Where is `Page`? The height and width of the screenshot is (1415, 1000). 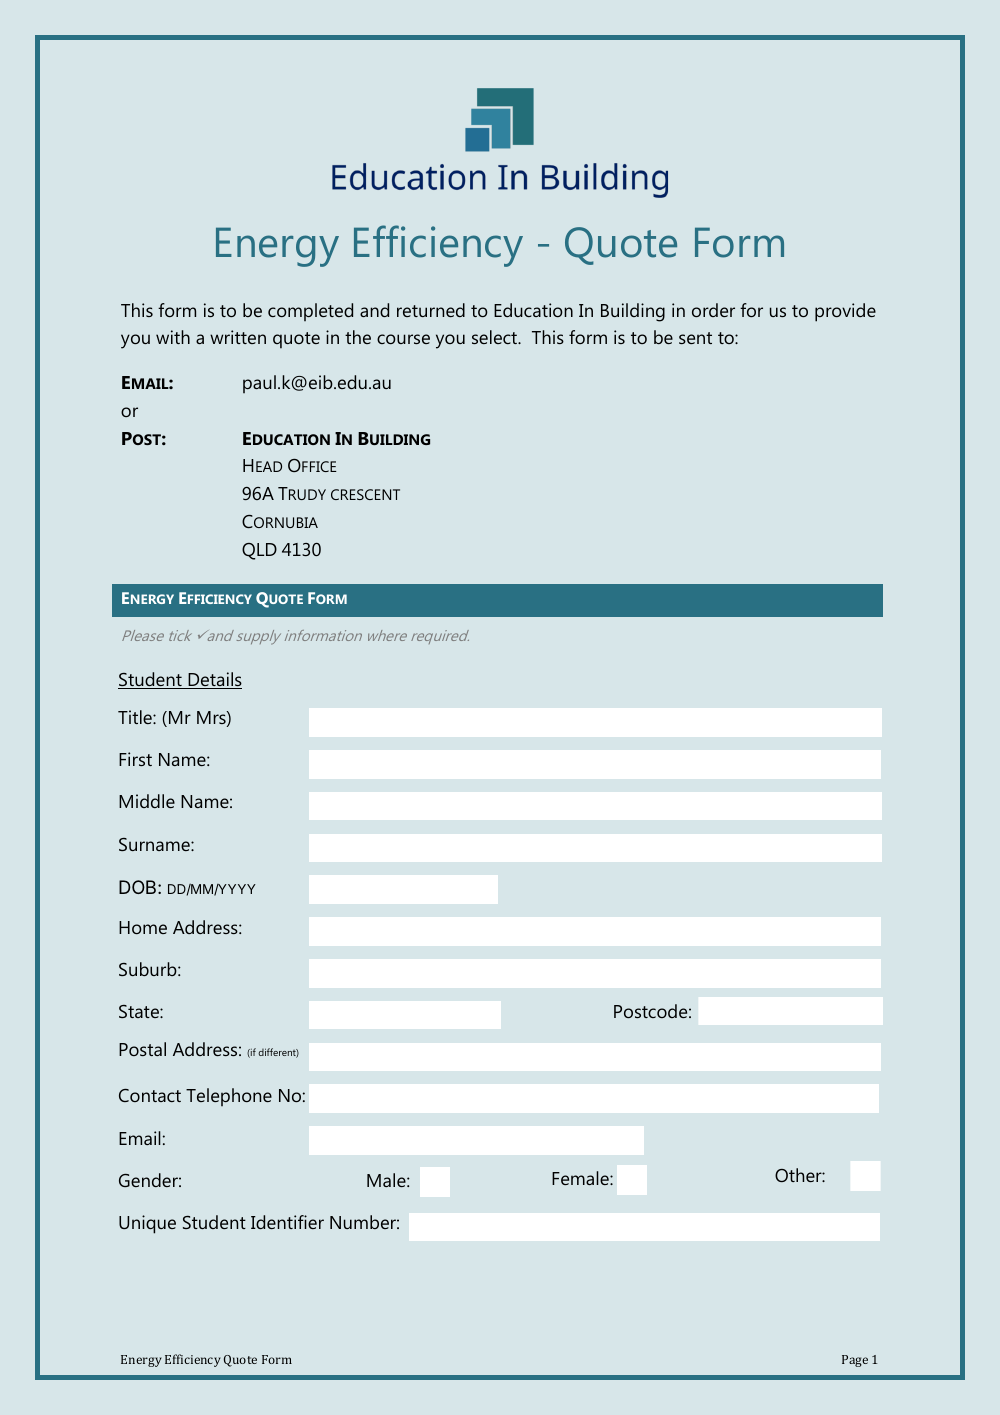 Page is located at coordinates (855, 1361).
